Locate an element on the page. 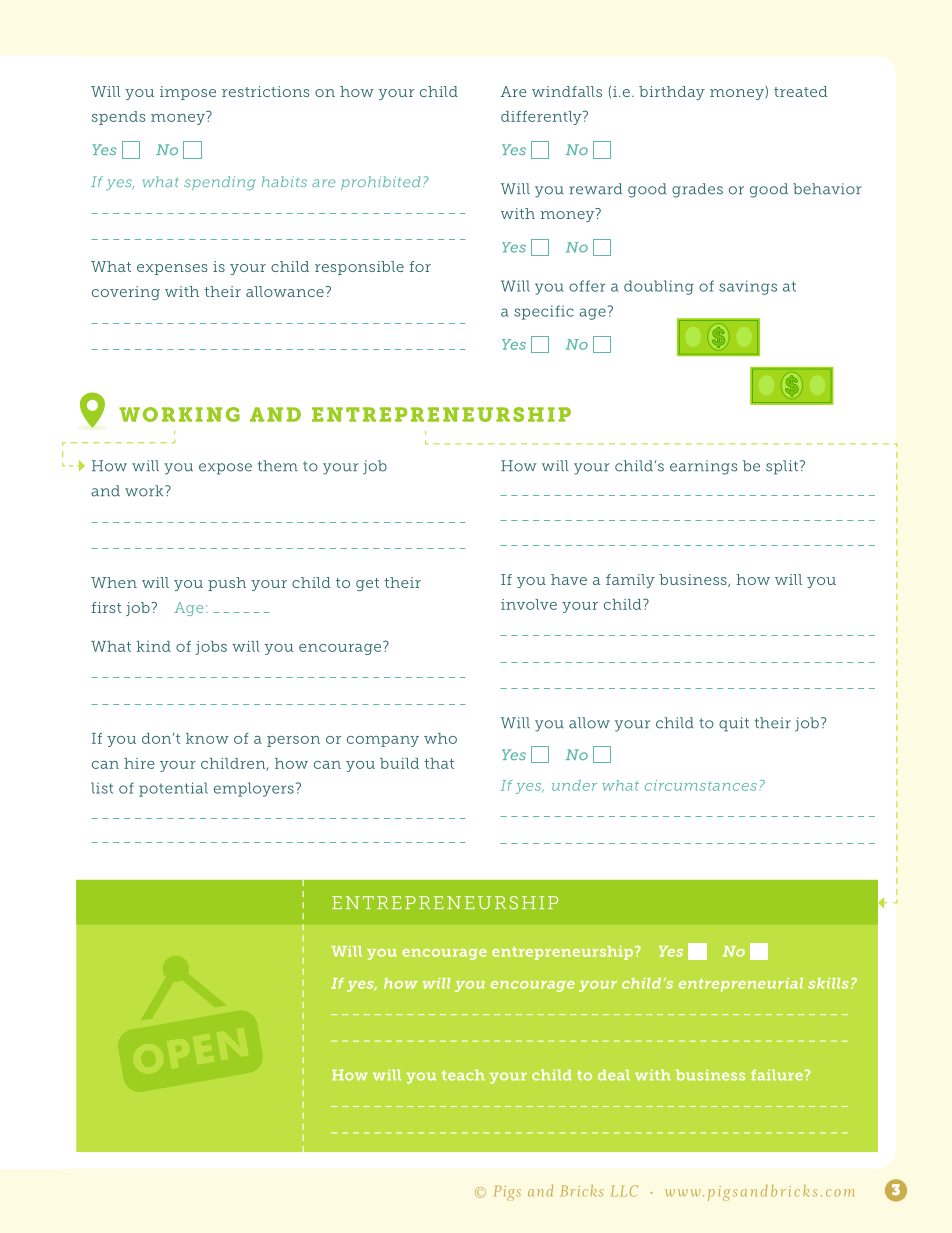 Image resolution: width=952 pixels, height=1233 pixels. impose is located at coordinates (188, 93).
